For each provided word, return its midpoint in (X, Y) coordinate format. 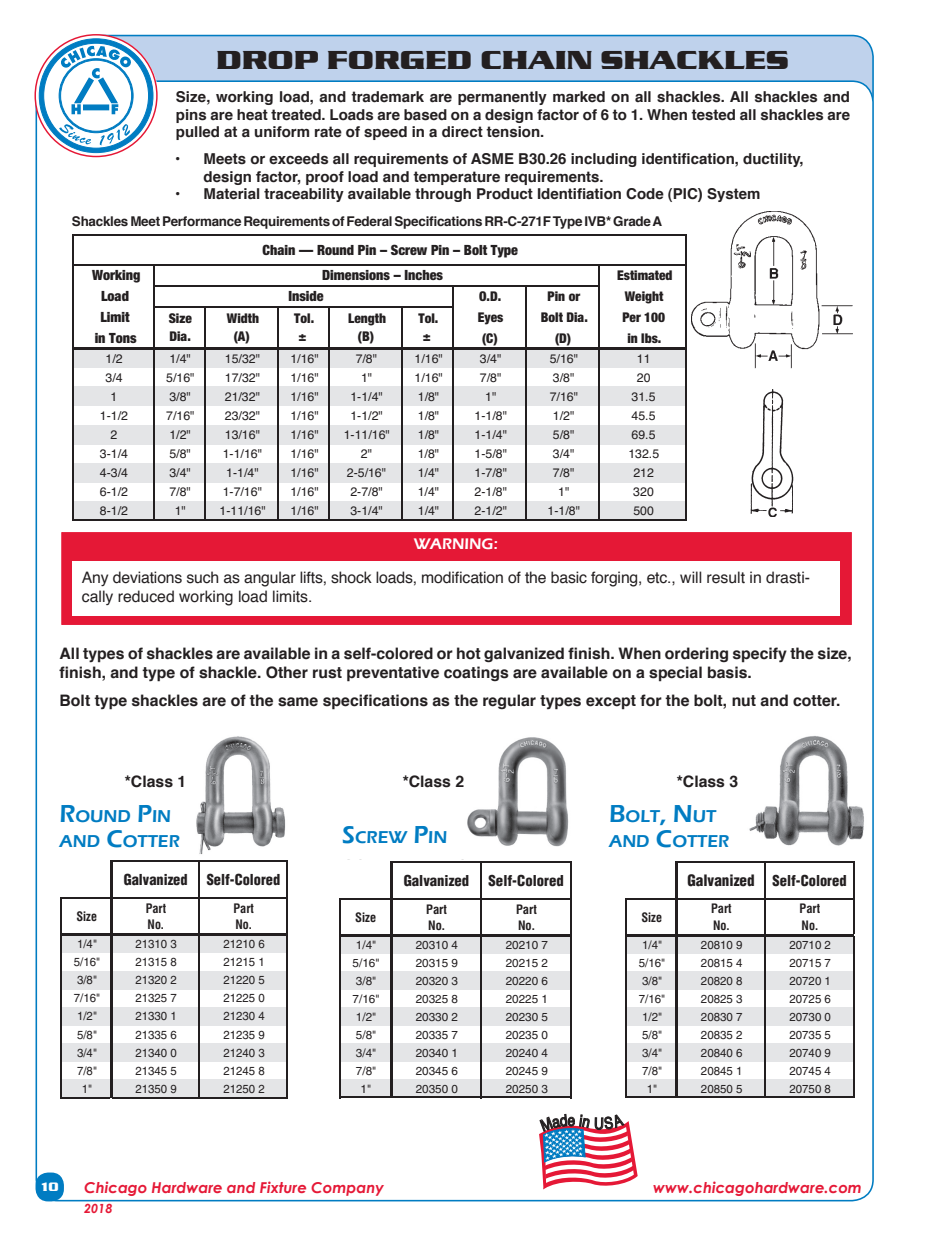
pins (191, 116)
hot (469, 653)
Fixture (283, 1187)
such (202, 577)
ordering (696, 654)
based (425, 115)
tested (713, 115)
